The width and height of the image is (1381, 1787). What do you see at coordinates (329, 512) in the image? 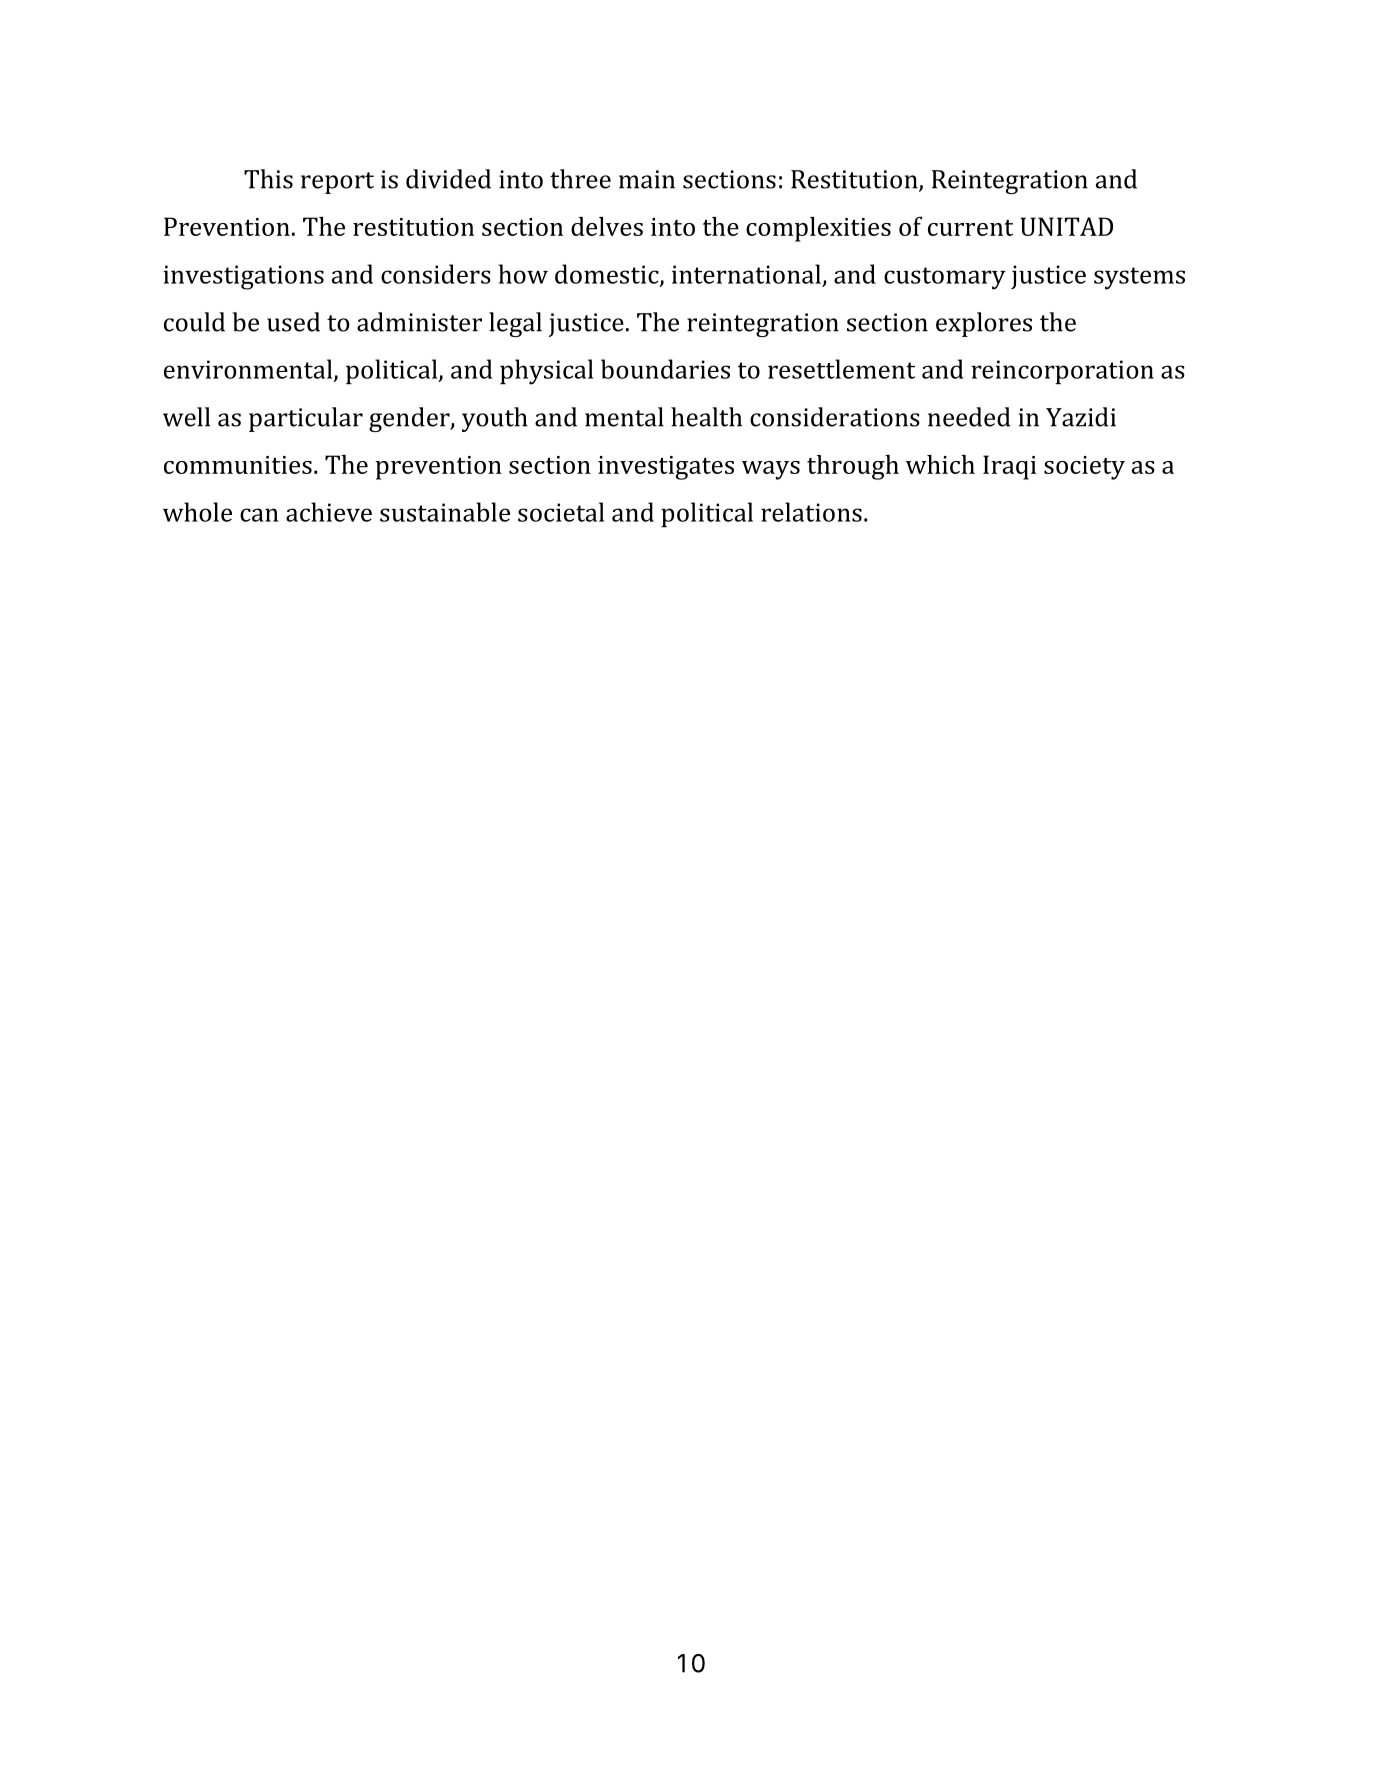
I see `achieve` at bounding box center [329, 512].
